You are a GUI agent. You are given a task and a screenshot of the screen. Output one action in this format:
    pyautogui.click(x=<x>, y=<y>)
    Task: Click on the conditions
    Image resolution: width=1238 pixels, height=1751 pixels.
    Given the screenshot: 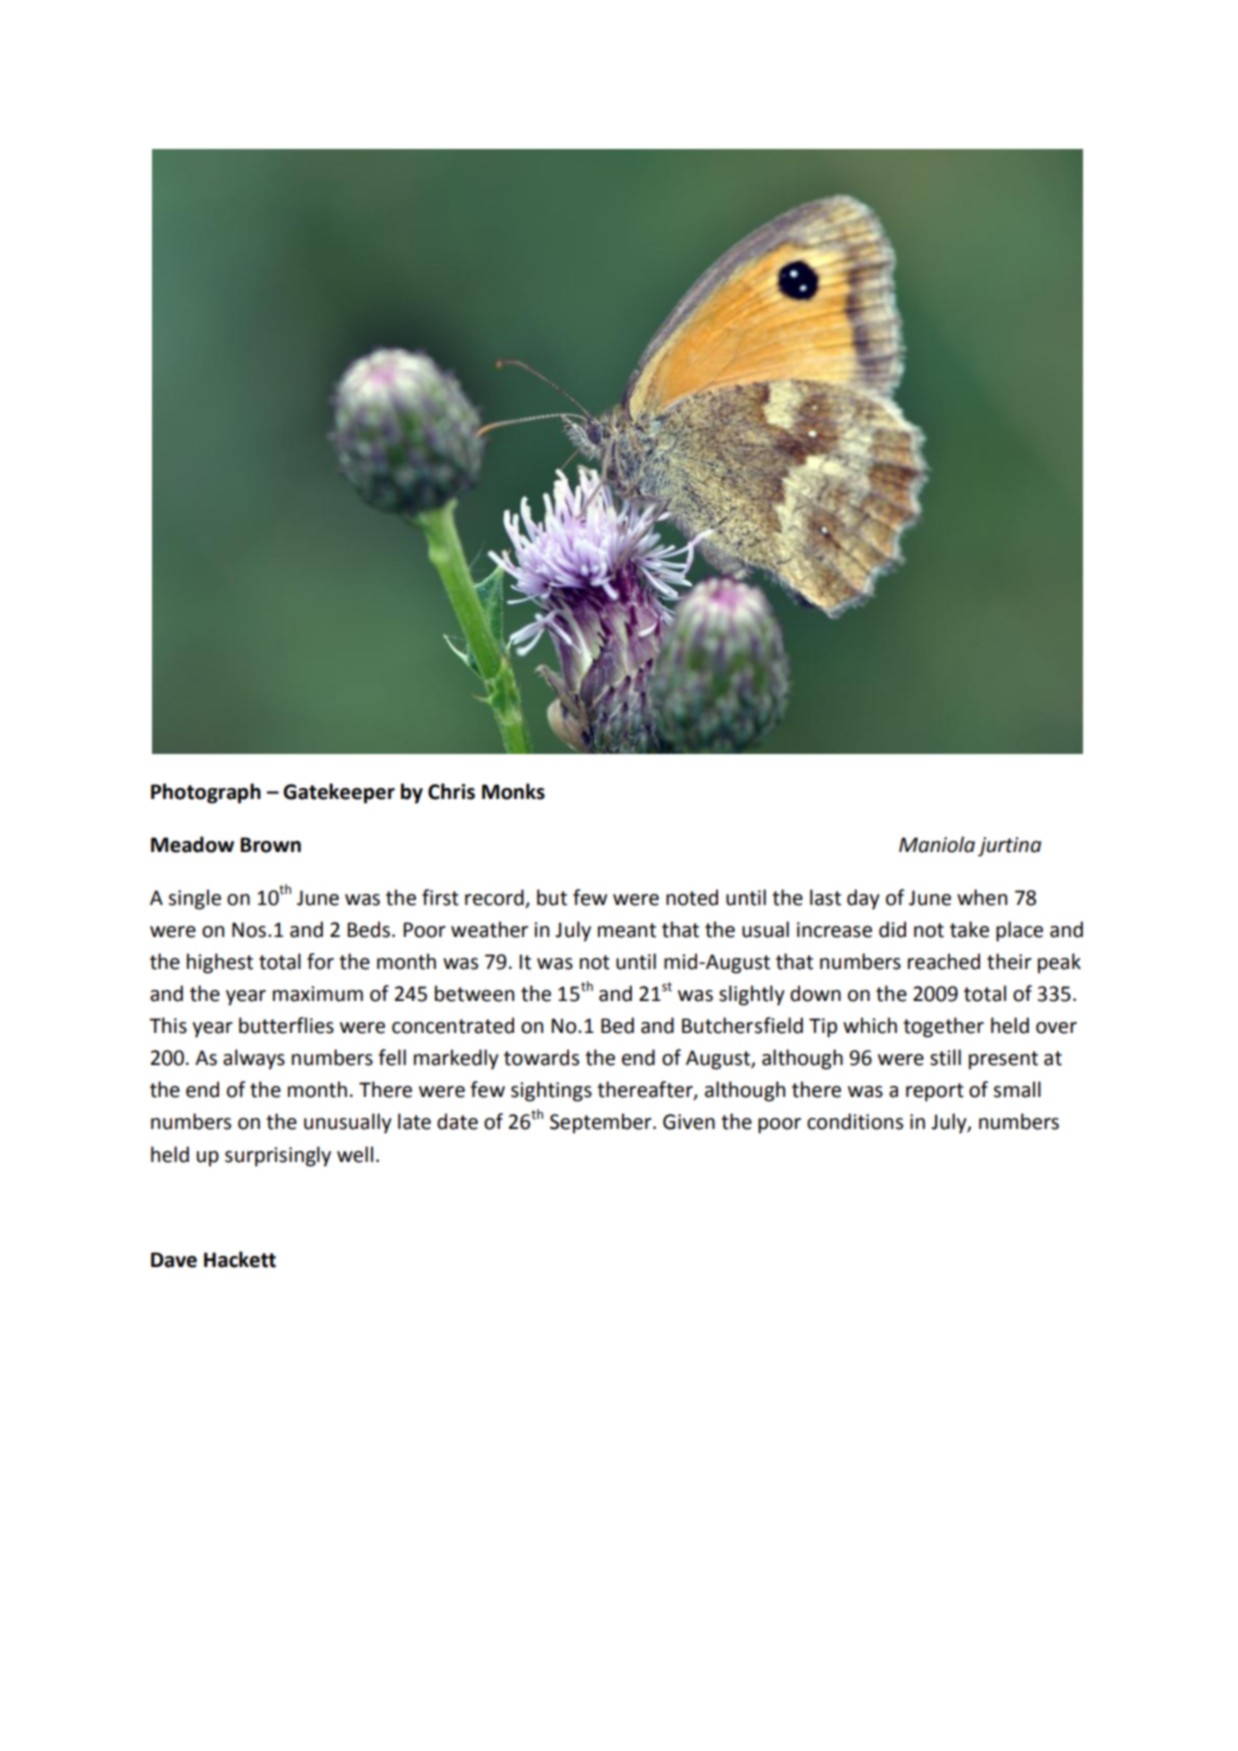 What is the action you would take?
    pyautogui.click(x=855, y=1121)
